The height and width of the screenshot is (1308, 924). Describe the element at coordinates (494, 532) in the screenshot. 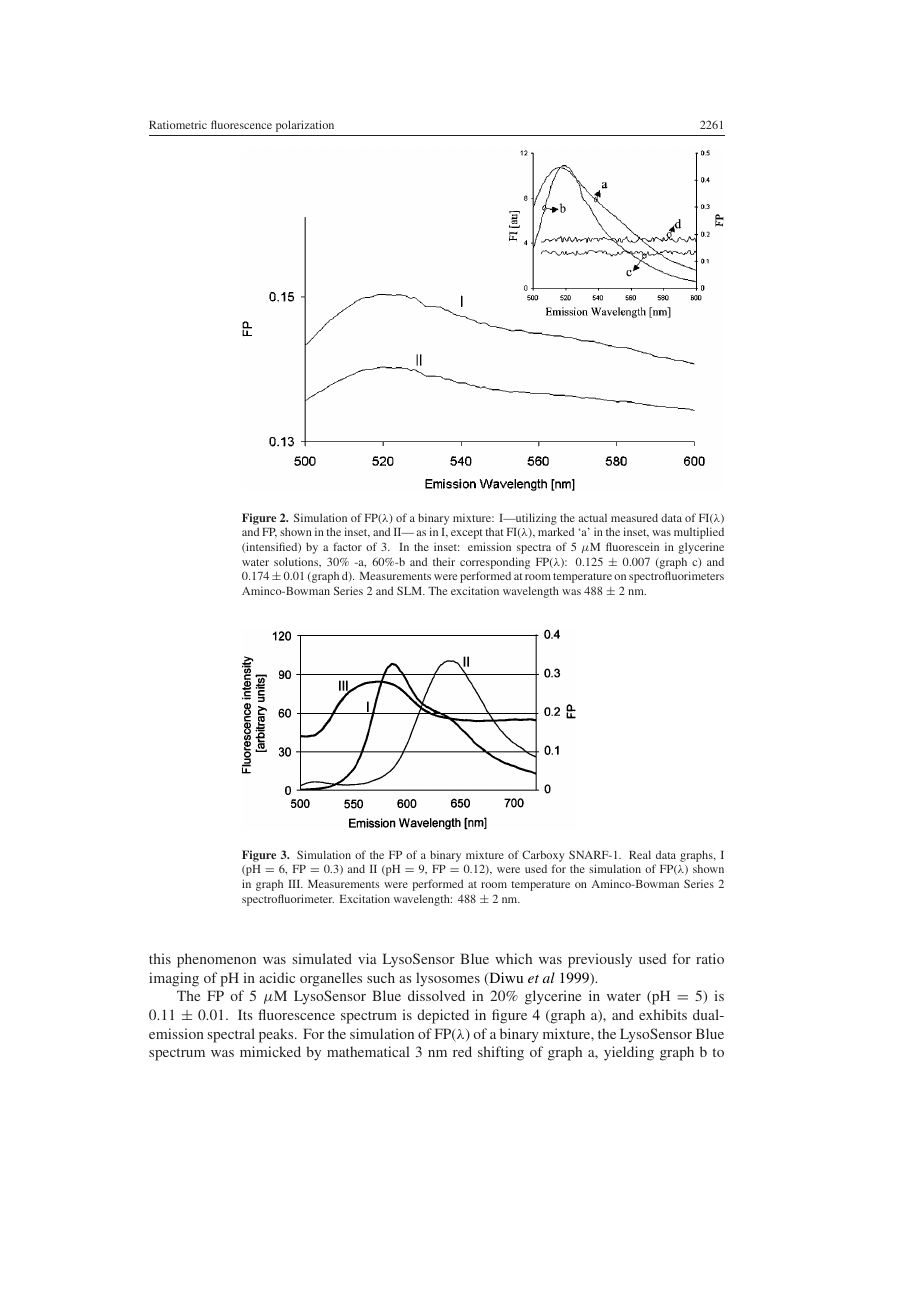

I see `that` at that location.
